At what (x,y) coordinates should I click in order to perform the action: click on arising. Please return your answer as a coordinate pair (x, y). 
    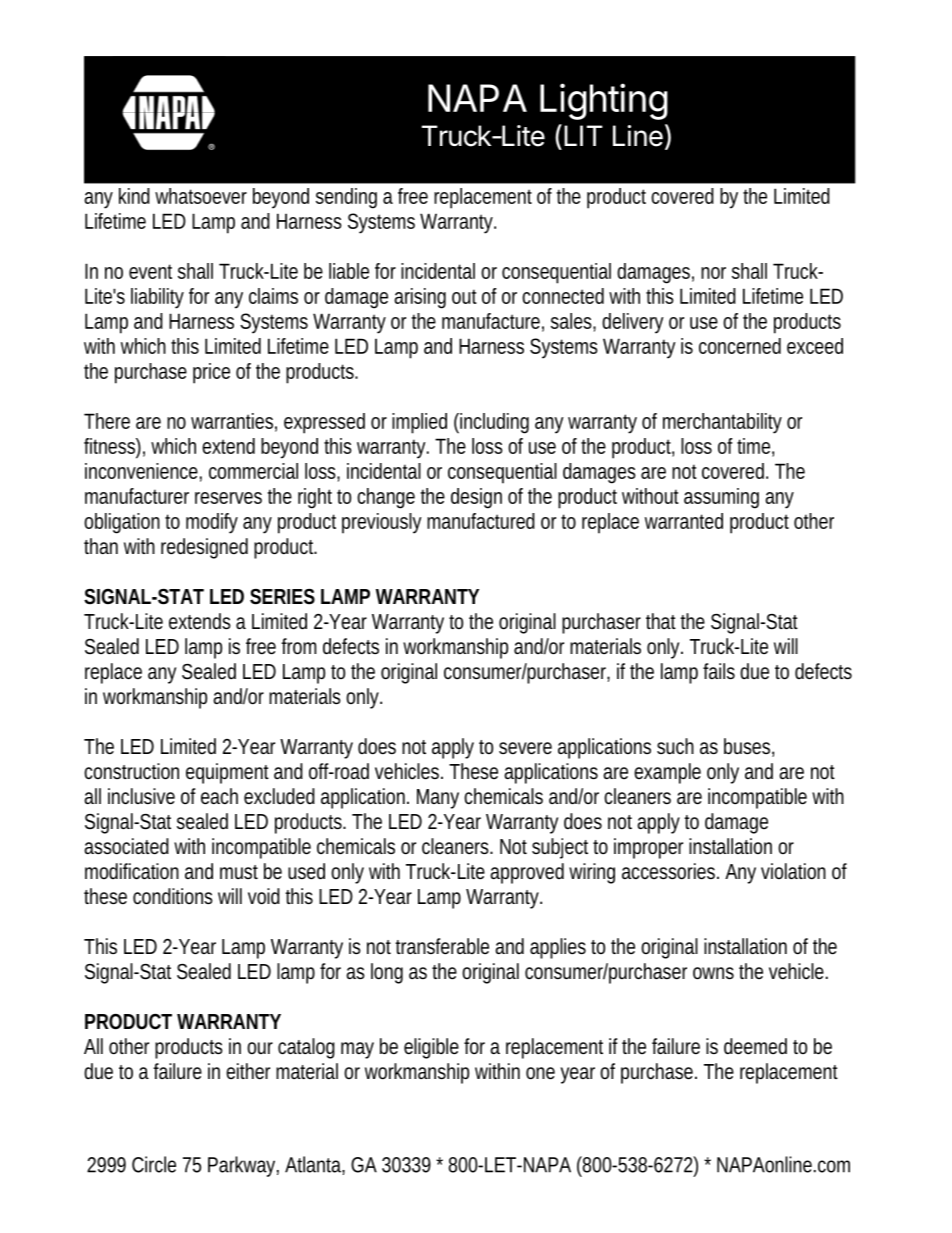
    Looking at the image, I should click on (420, 298).
